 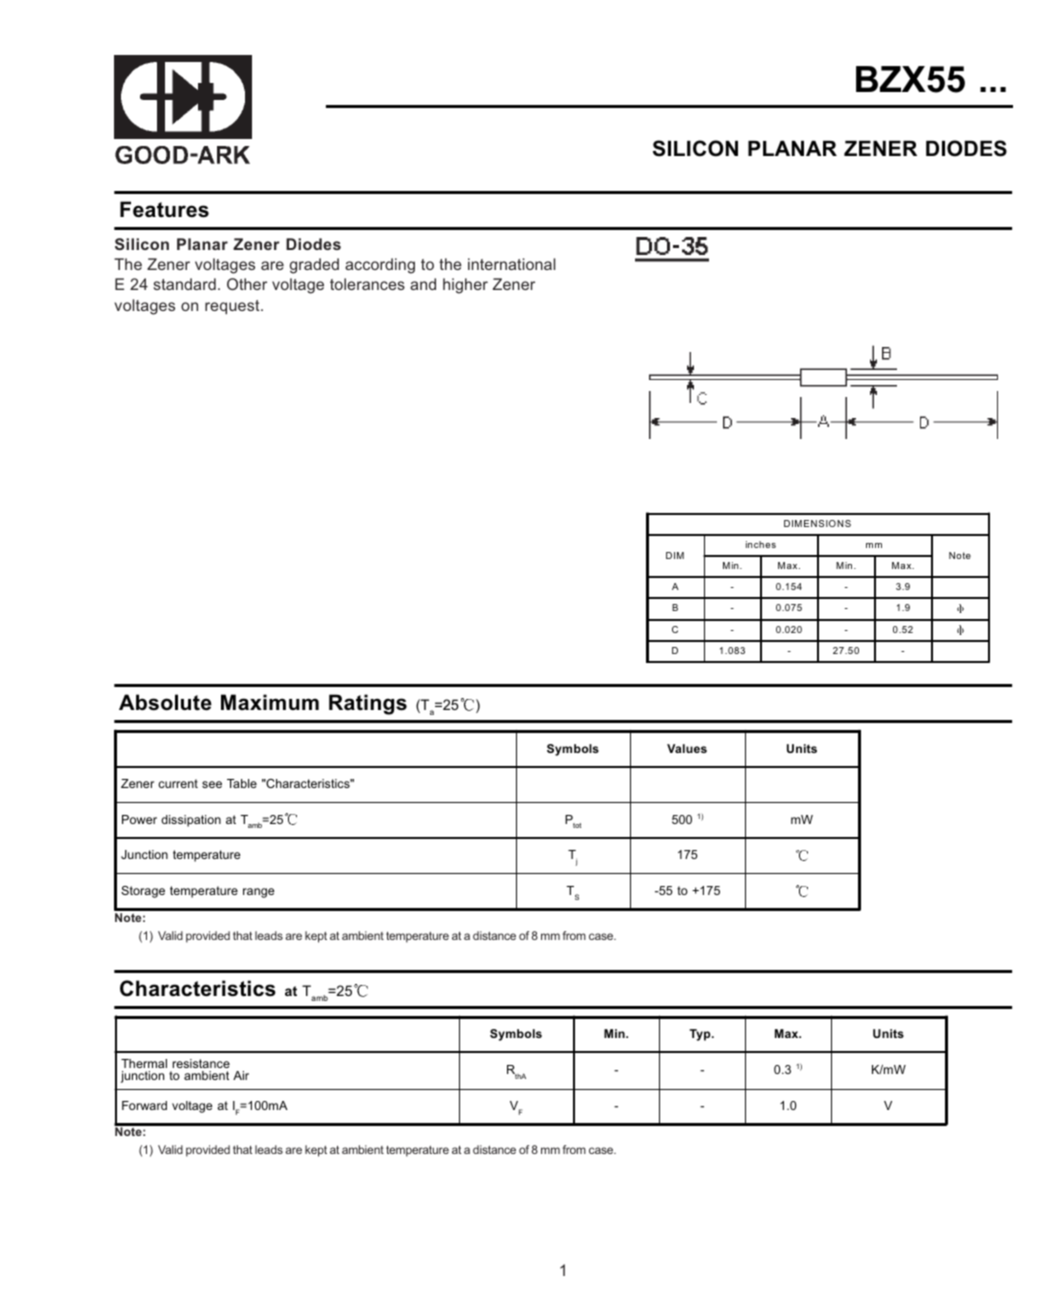 I want to click on international, so click(x=511, y=264).
